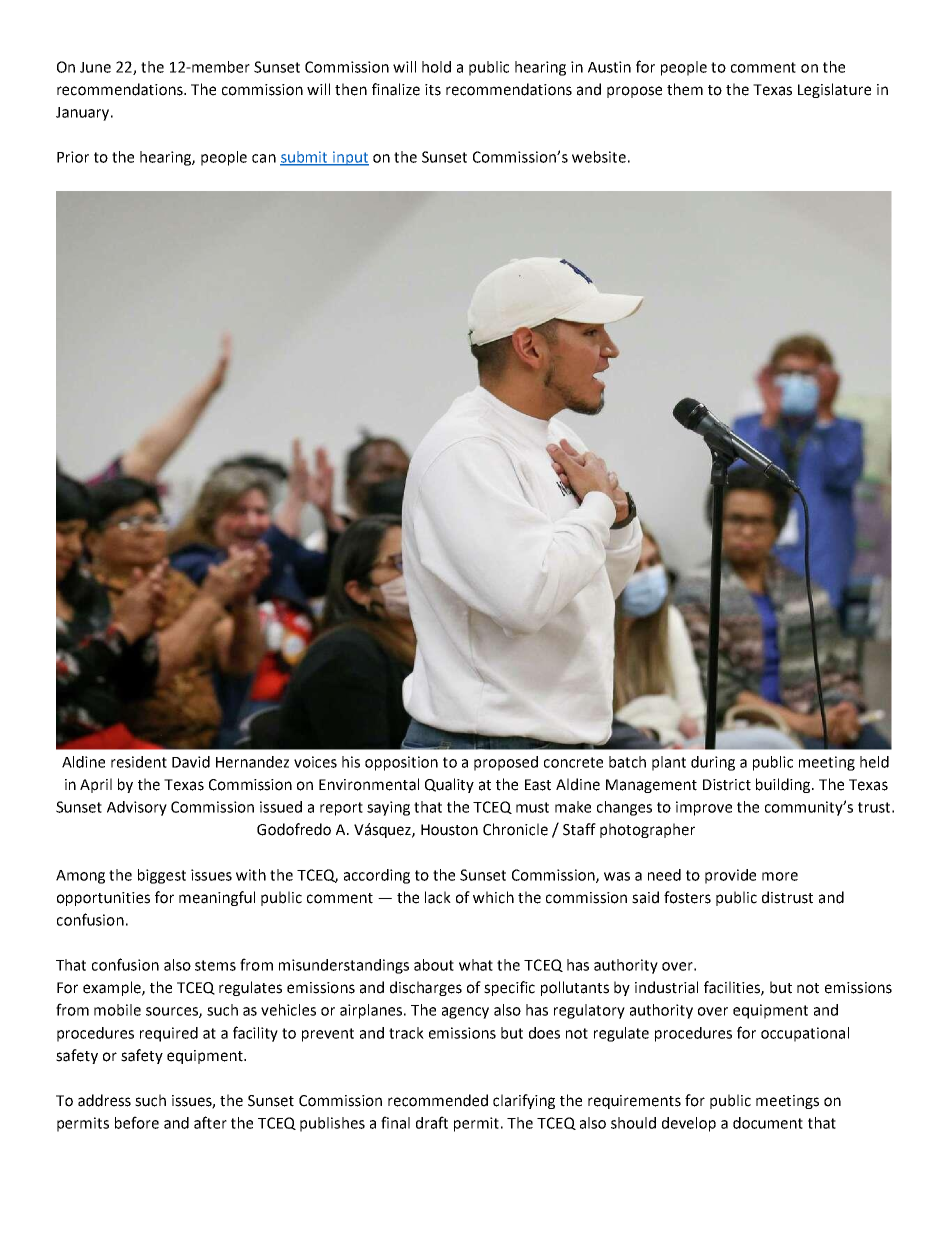 The image size is (952, 1233). Describe the element at coordinates (191, 762) in the document. I see `David` at that location.
